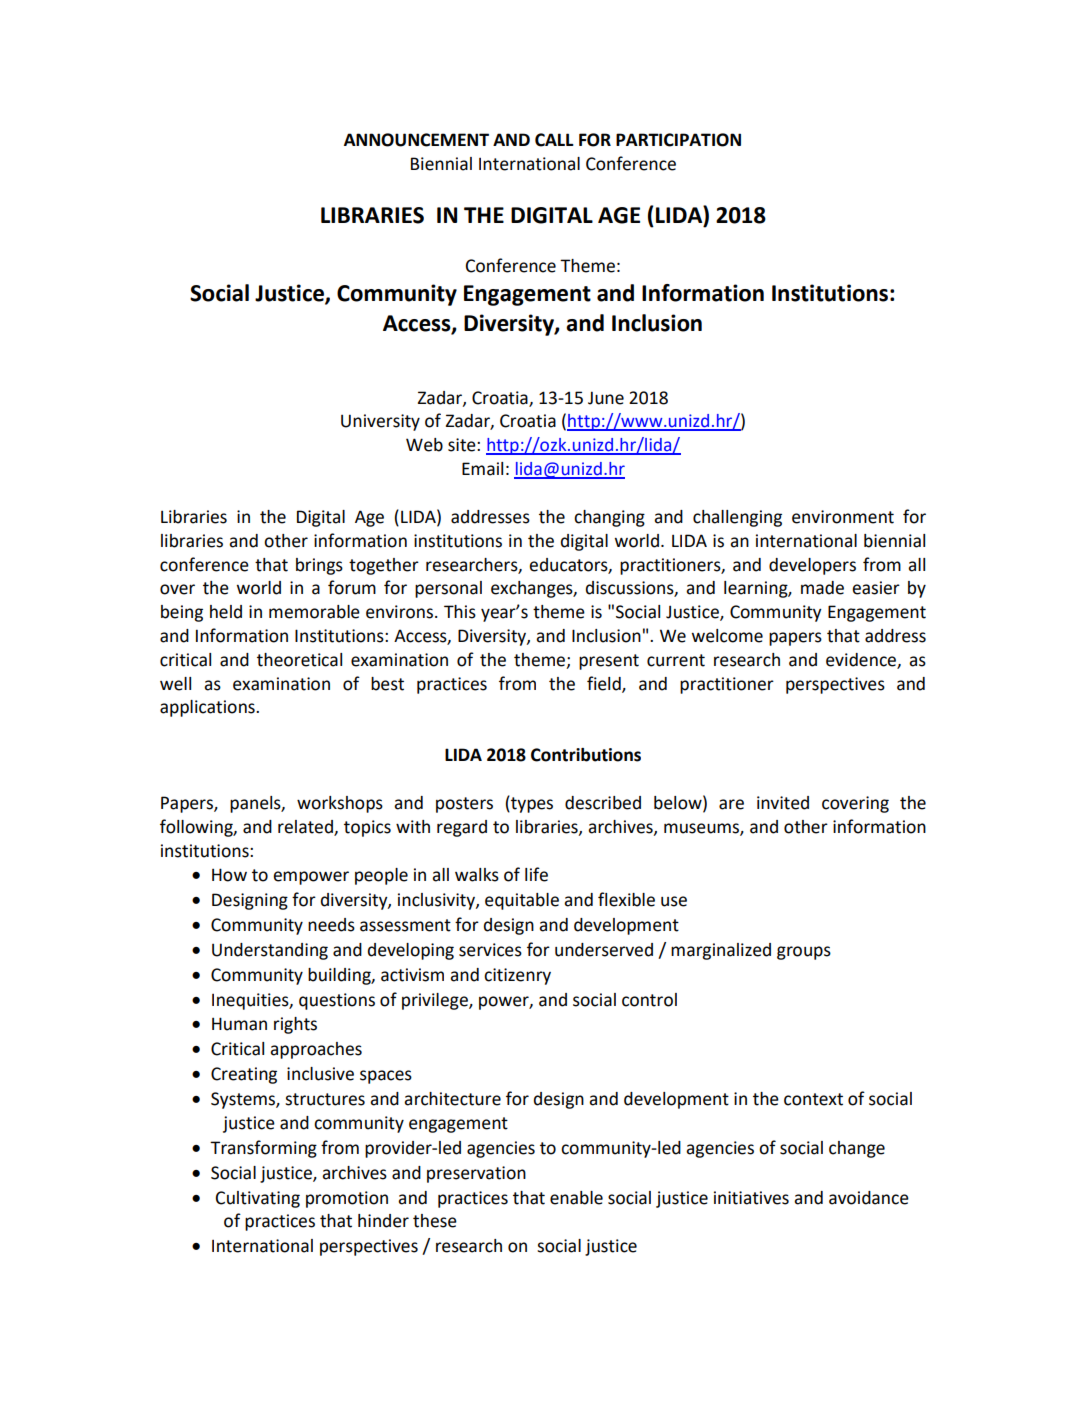  Describe the element at coordinates (605, 684) in the document. I see `field` at that location.
